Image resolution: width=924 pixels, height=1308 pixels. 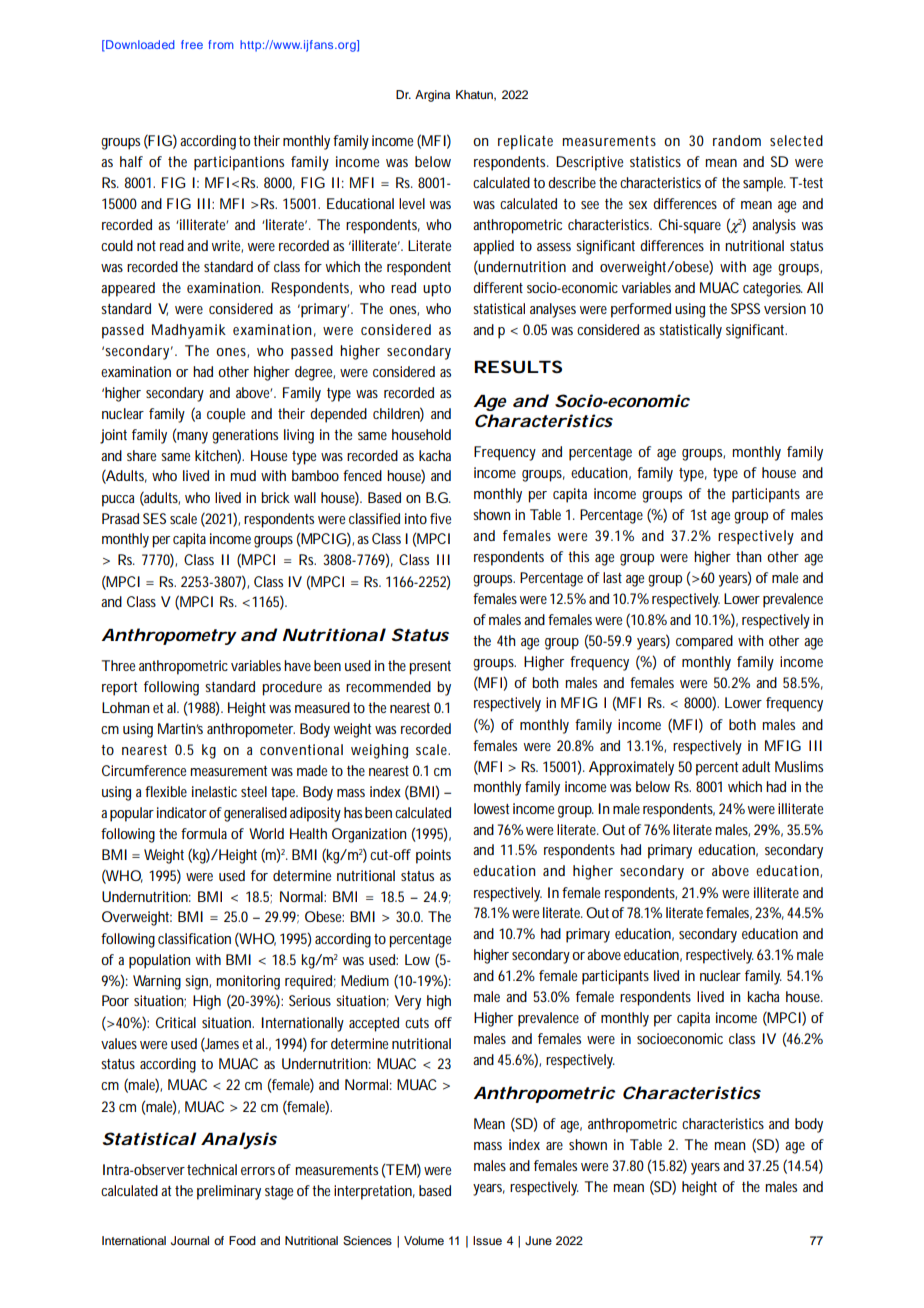 I want to click on preliminary, so click(x=229, y=1192).
